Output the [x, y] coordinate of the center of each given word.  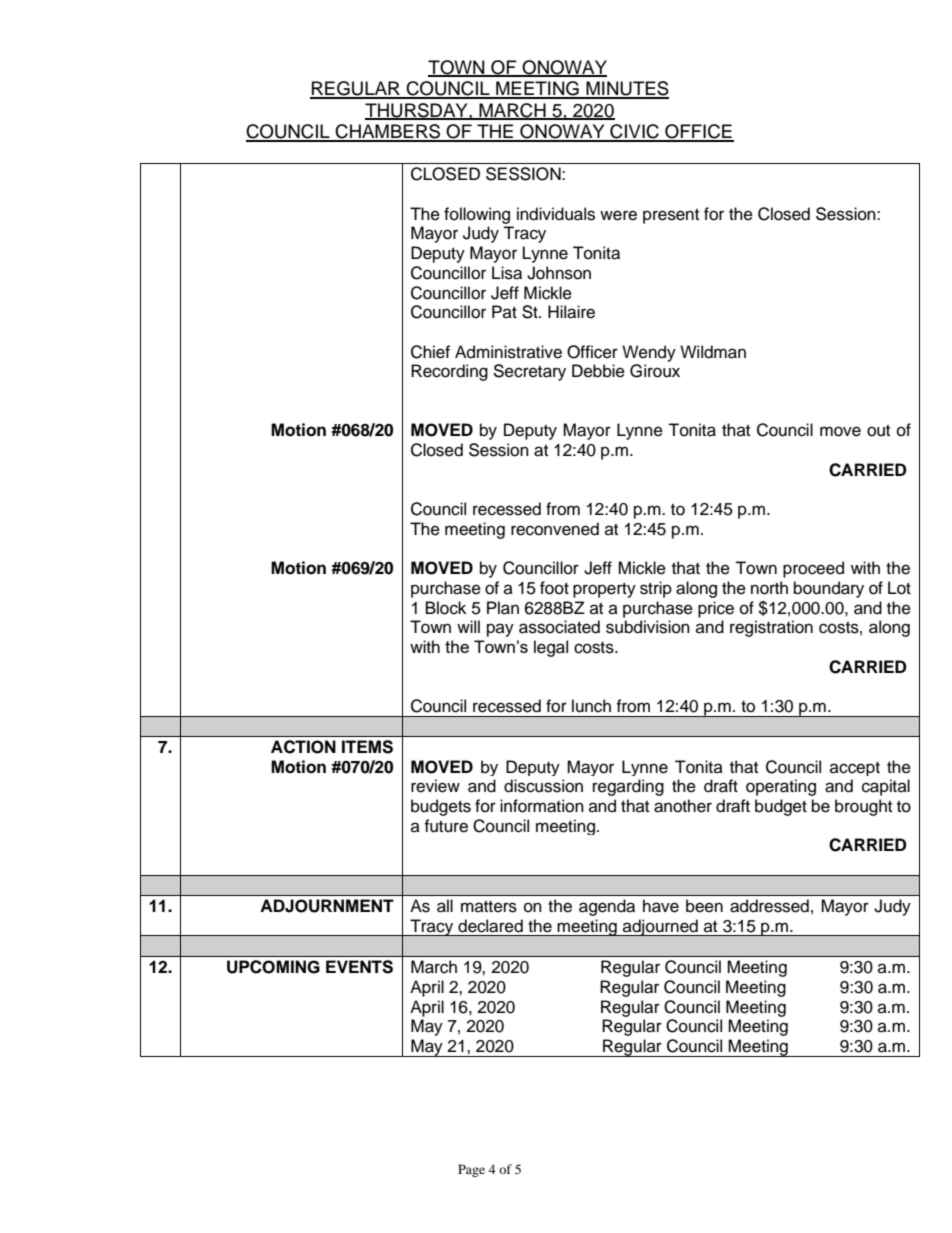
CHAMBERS [388, 132]
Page [471, 1170]
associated [559, 627]
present [671, 216]
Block [446, 608]
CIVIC [634, 132]
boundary [829, 589]
